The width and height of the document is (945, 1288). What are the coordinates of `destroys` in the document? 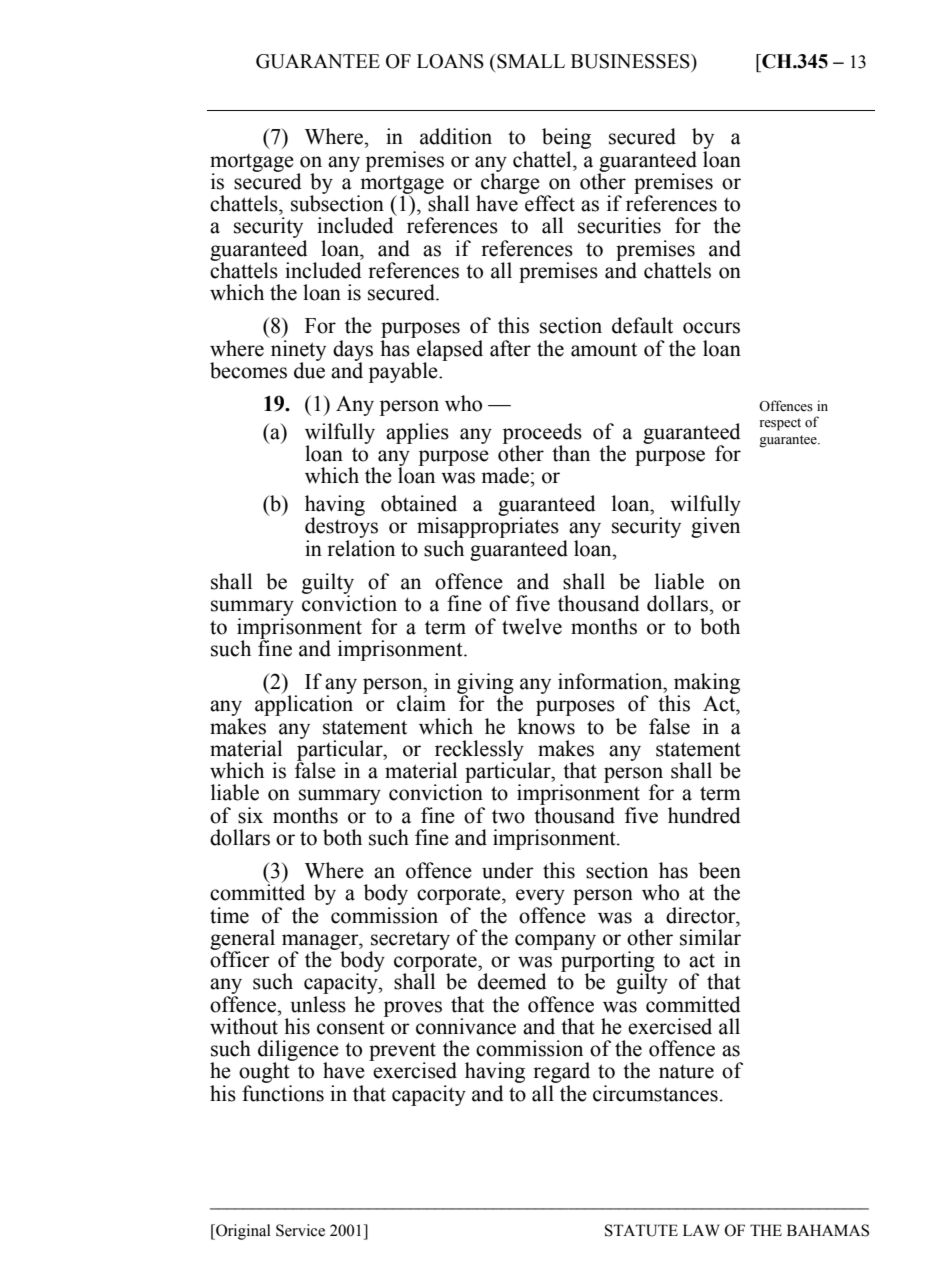 It's located at (341, 529).
